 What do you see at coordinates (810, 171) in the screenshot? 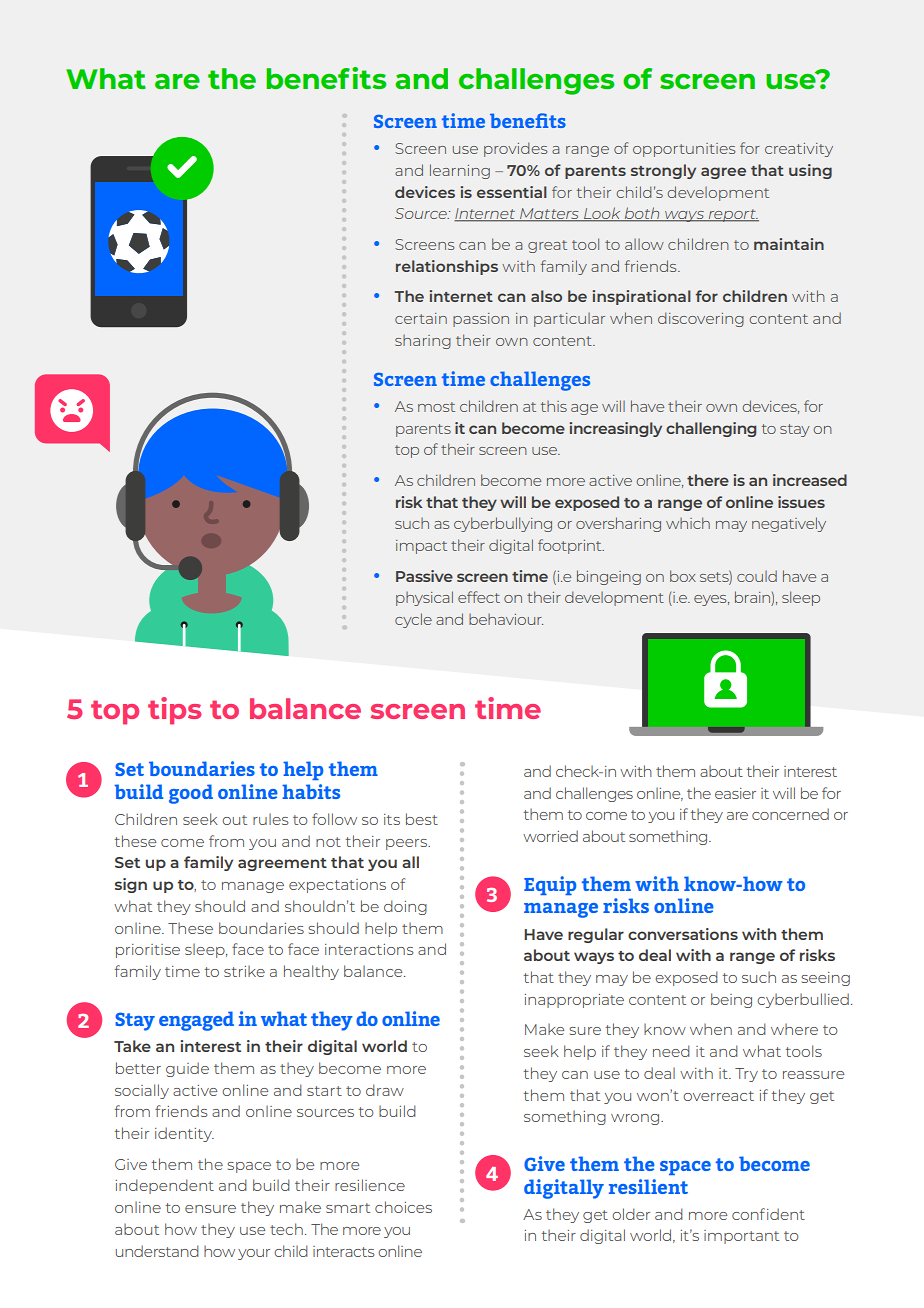
I see `using` at bounding box center [810, 171].
